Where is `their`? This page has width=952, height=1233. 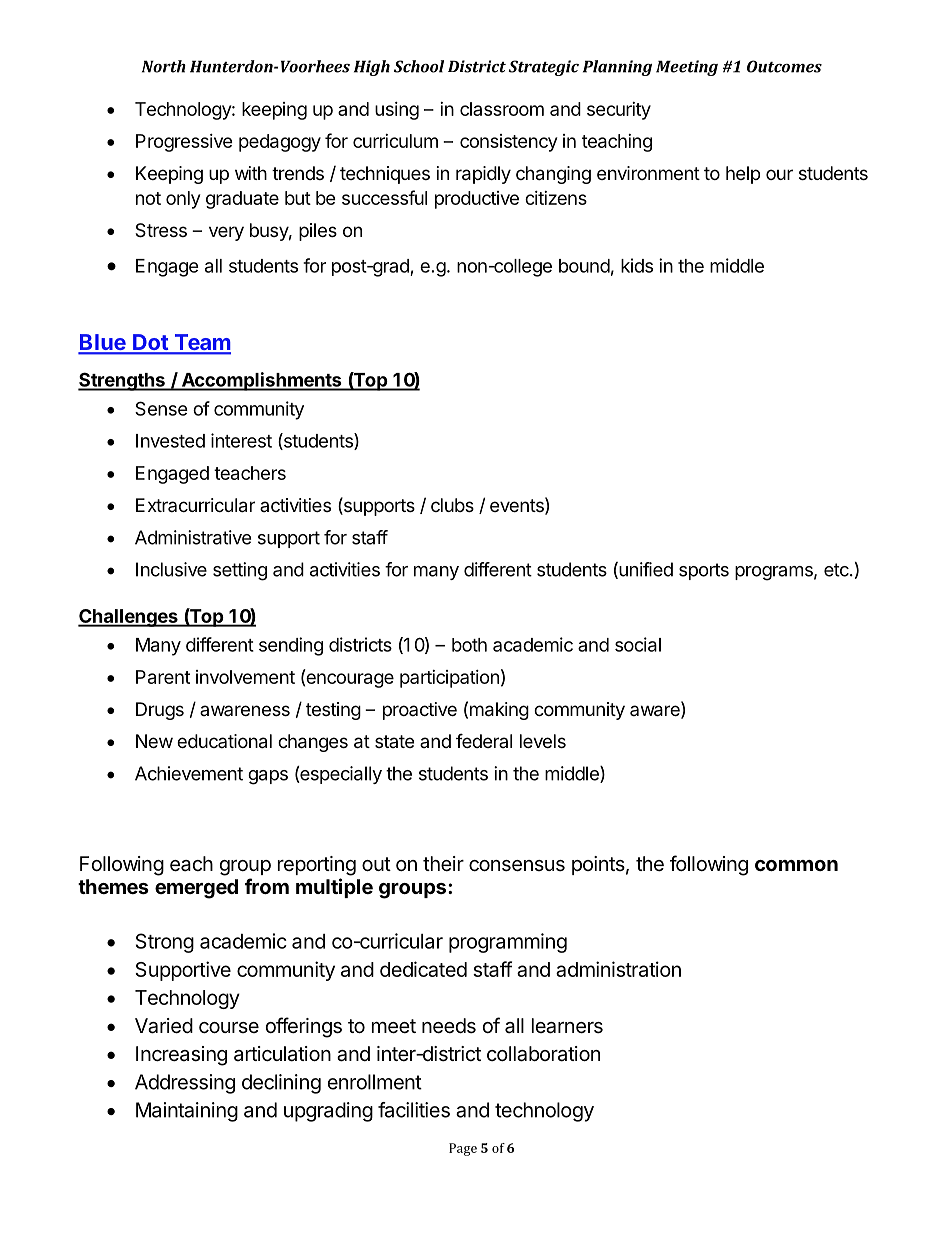
their is located at coordinates (443, 863).
